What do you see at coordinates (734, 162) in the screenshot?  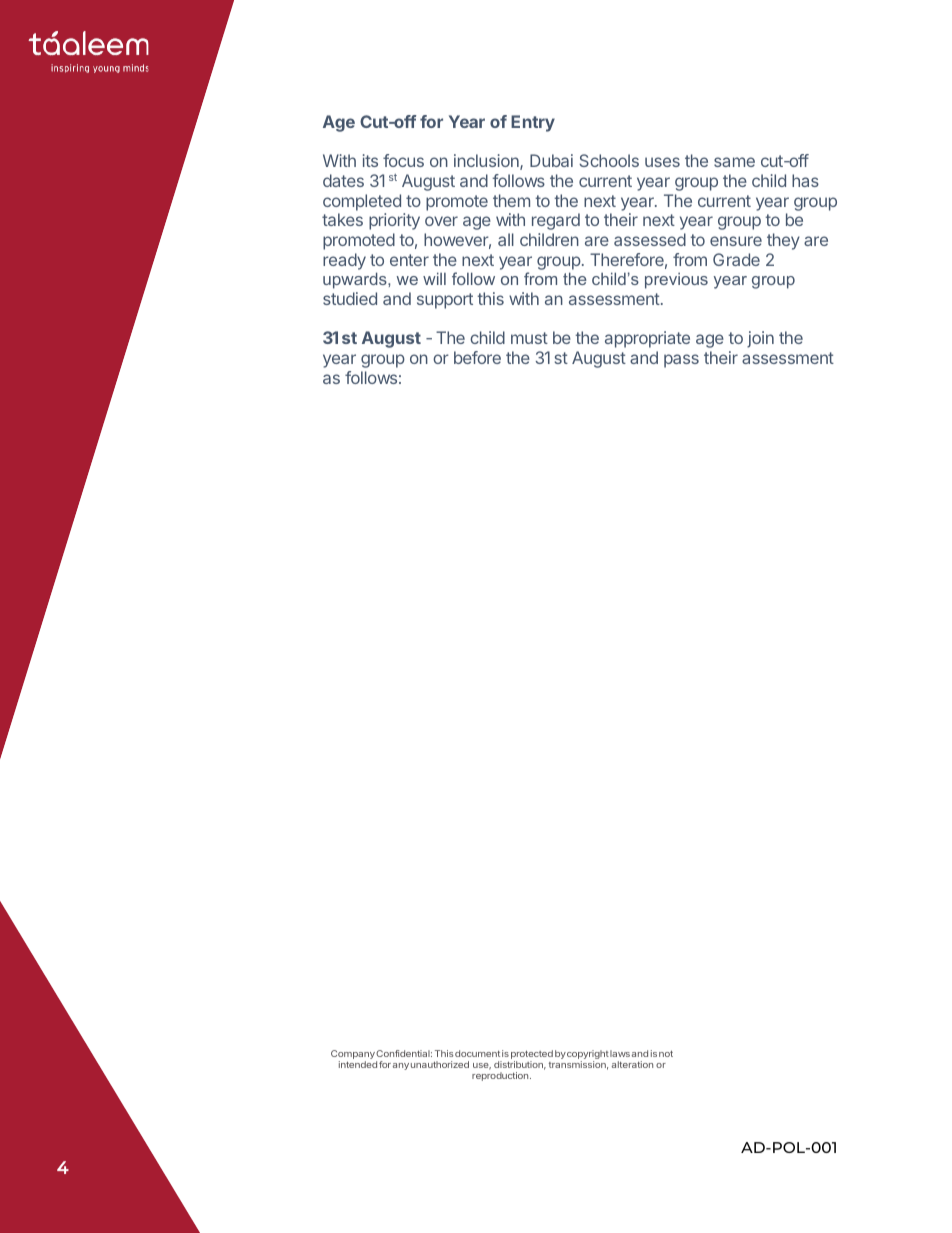 I see `same` at bounding box center [734, 162].
